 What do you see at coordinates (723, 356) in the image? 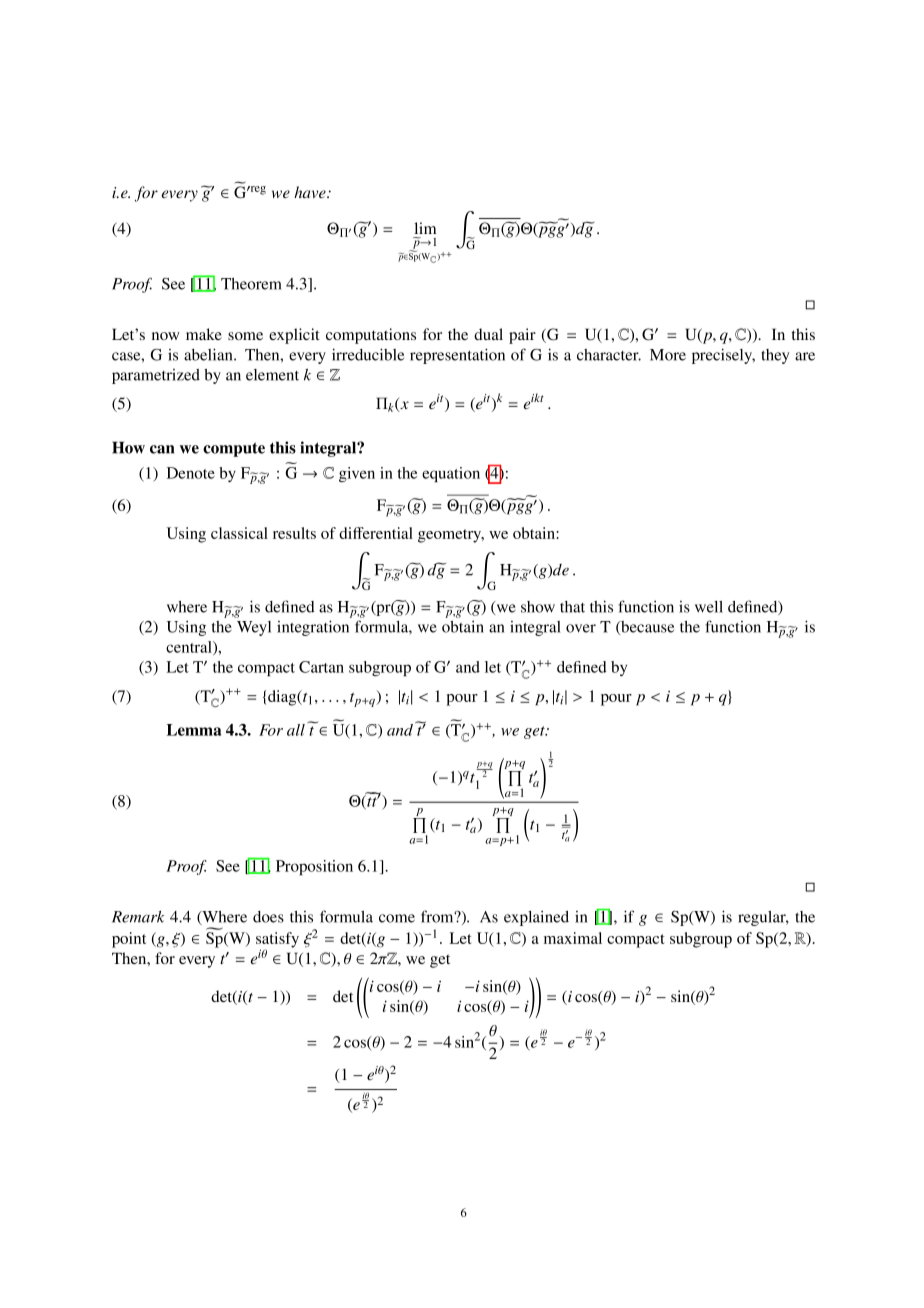
I see `precisely` at bounding box center [723, 356].
